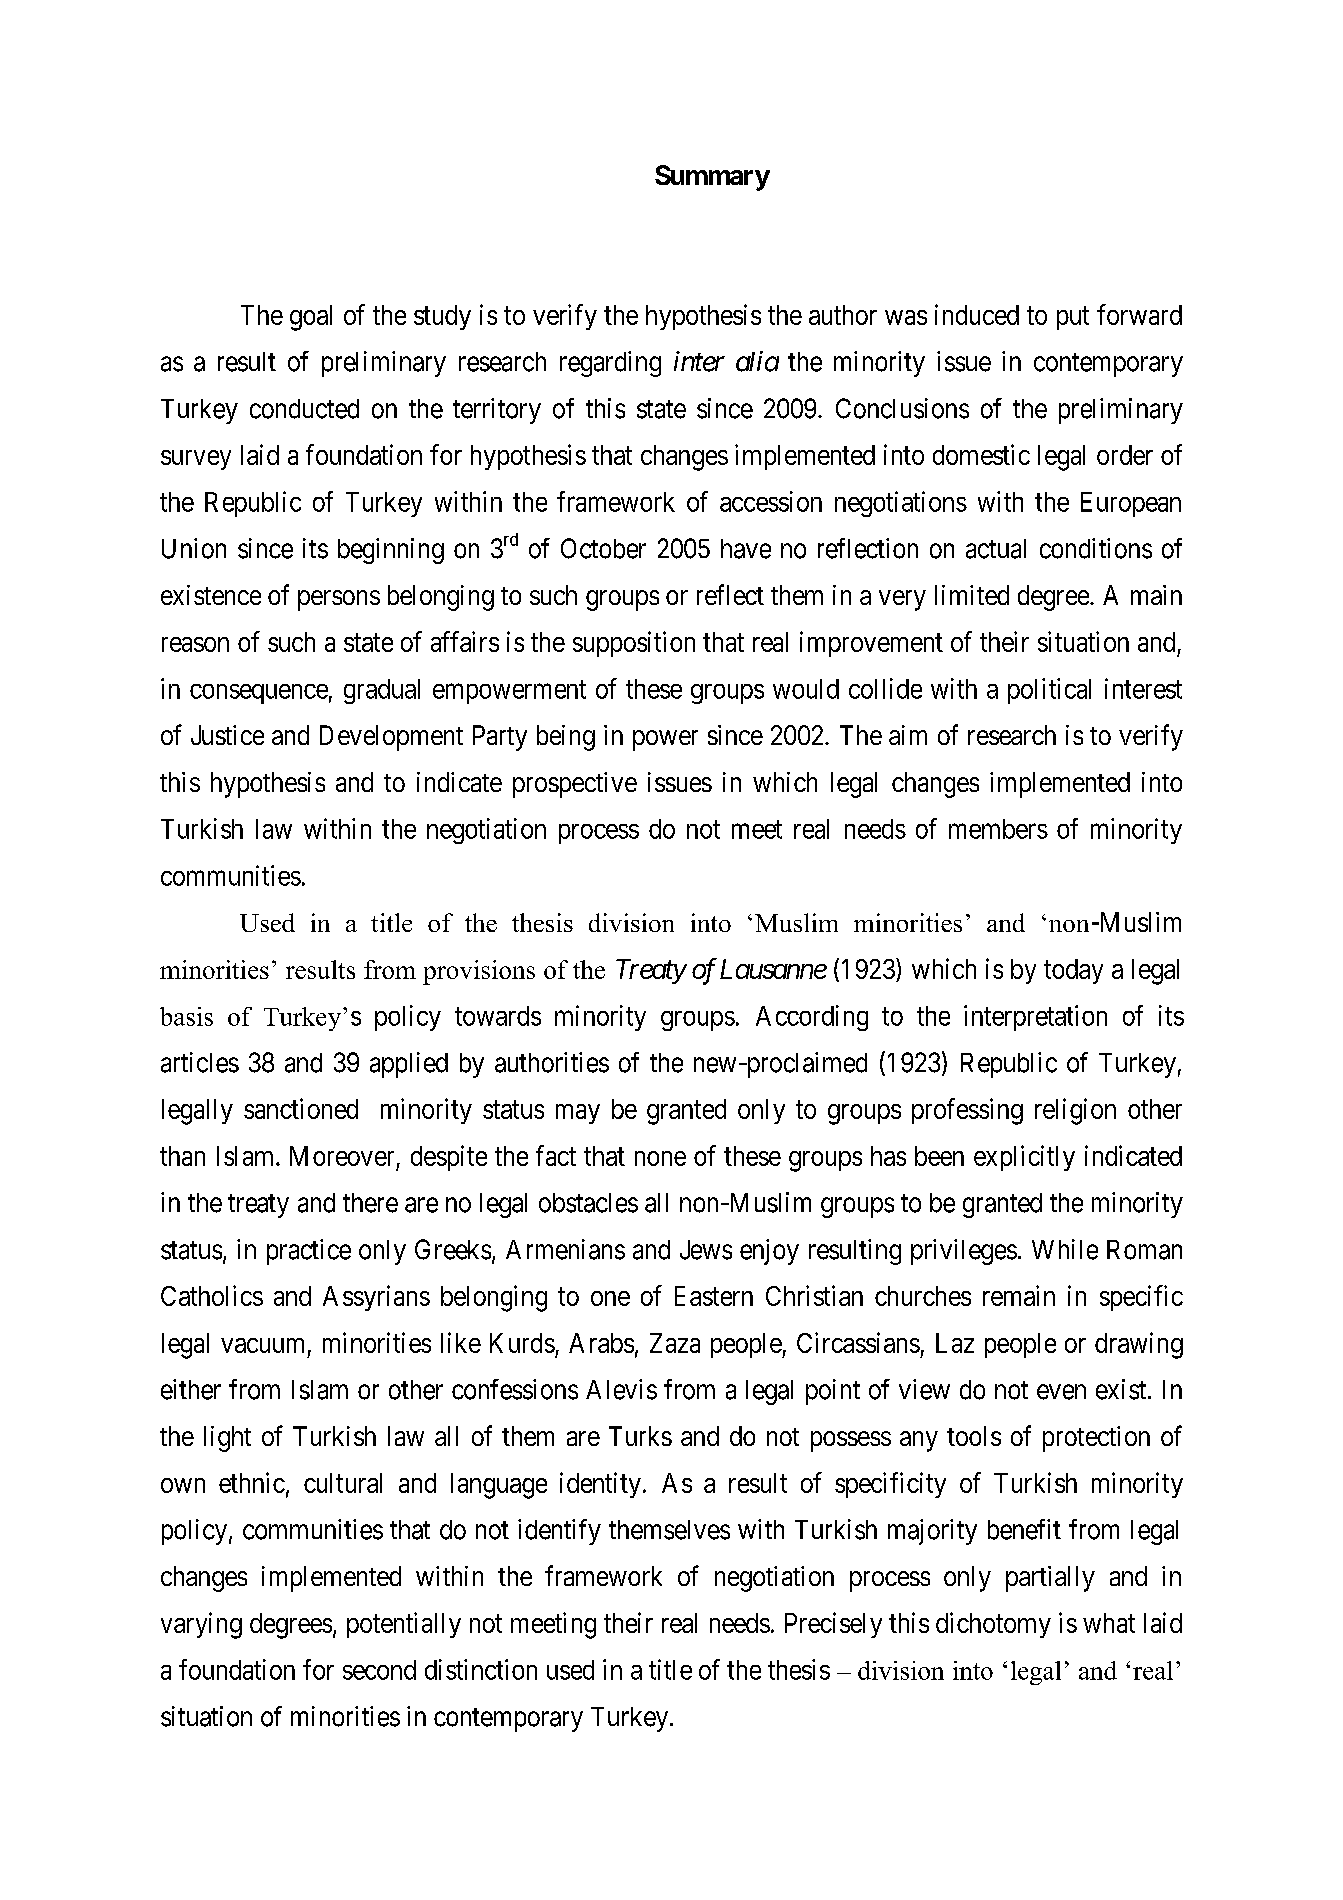  I want to click on induced, so click(977, 314).
